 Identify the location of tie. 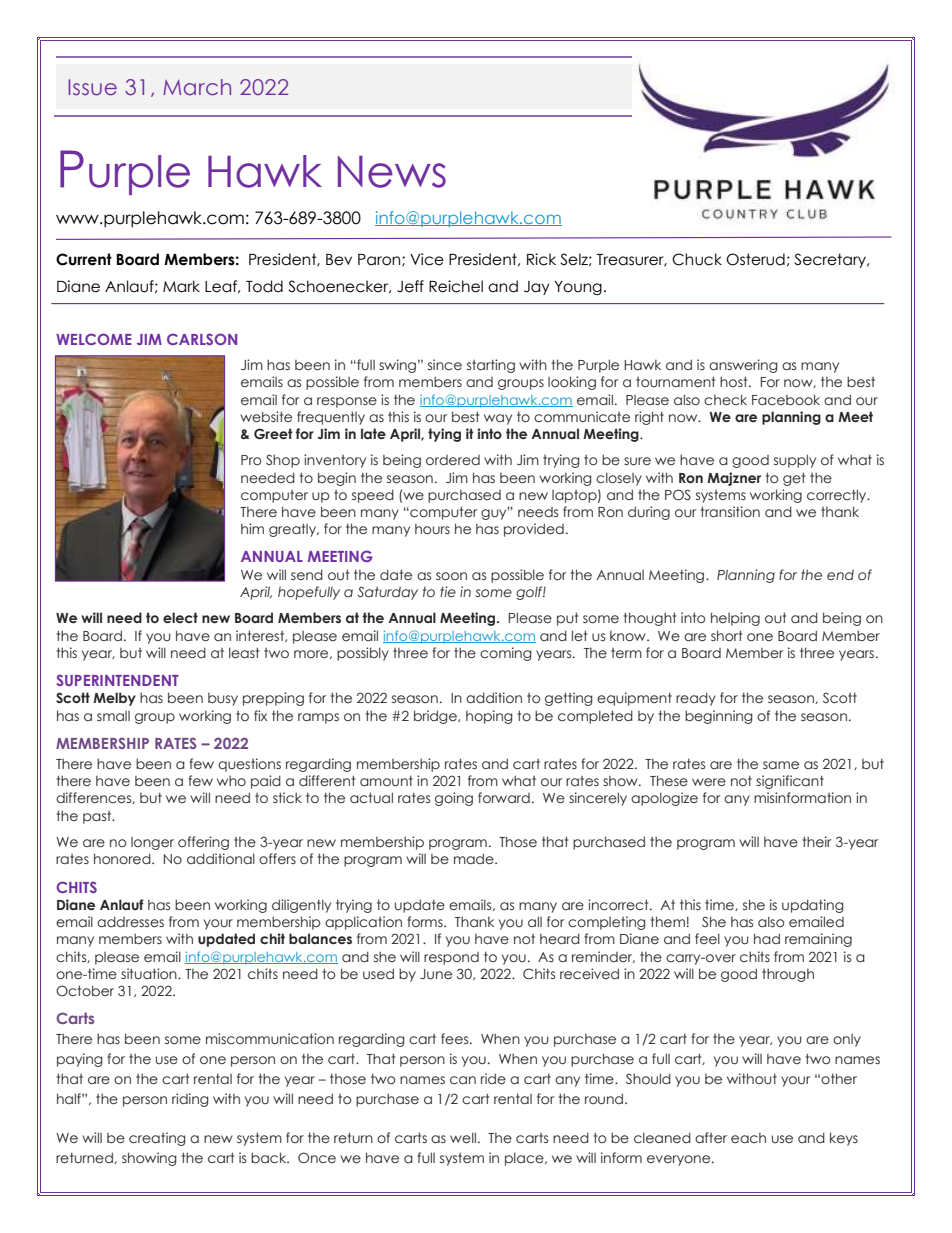
(448, 591).
